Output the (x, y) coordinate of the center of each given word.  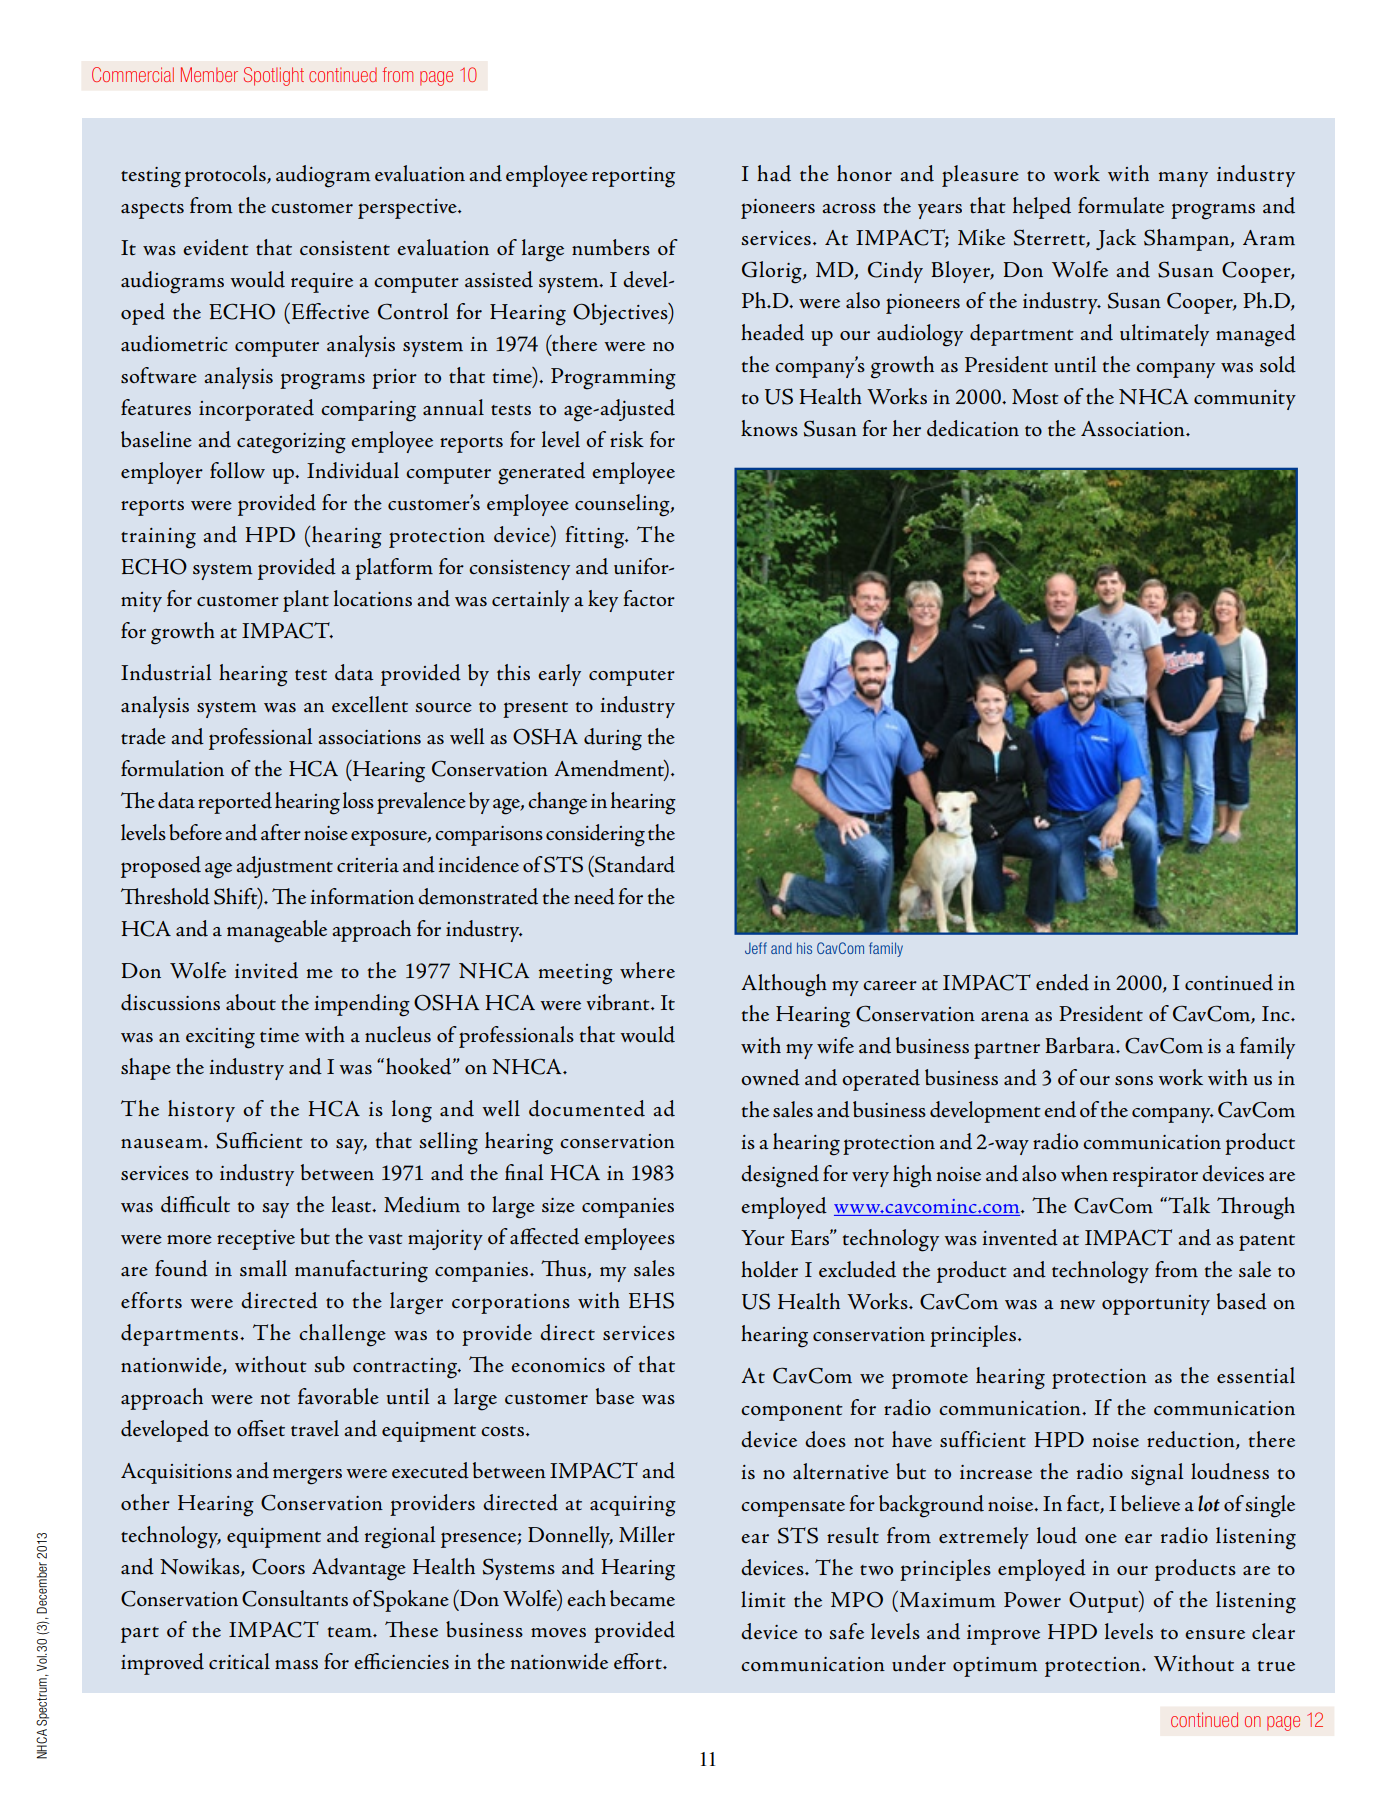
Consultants (295, 1598)
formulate (1121, 205)
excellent (370, 704)
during (613, 739)
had (774, 173)
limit (763, 1599)
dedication (973, 428)
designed (780, 1176)
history (201, 1111)
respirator (1155, 1177)
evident (216, 247)
